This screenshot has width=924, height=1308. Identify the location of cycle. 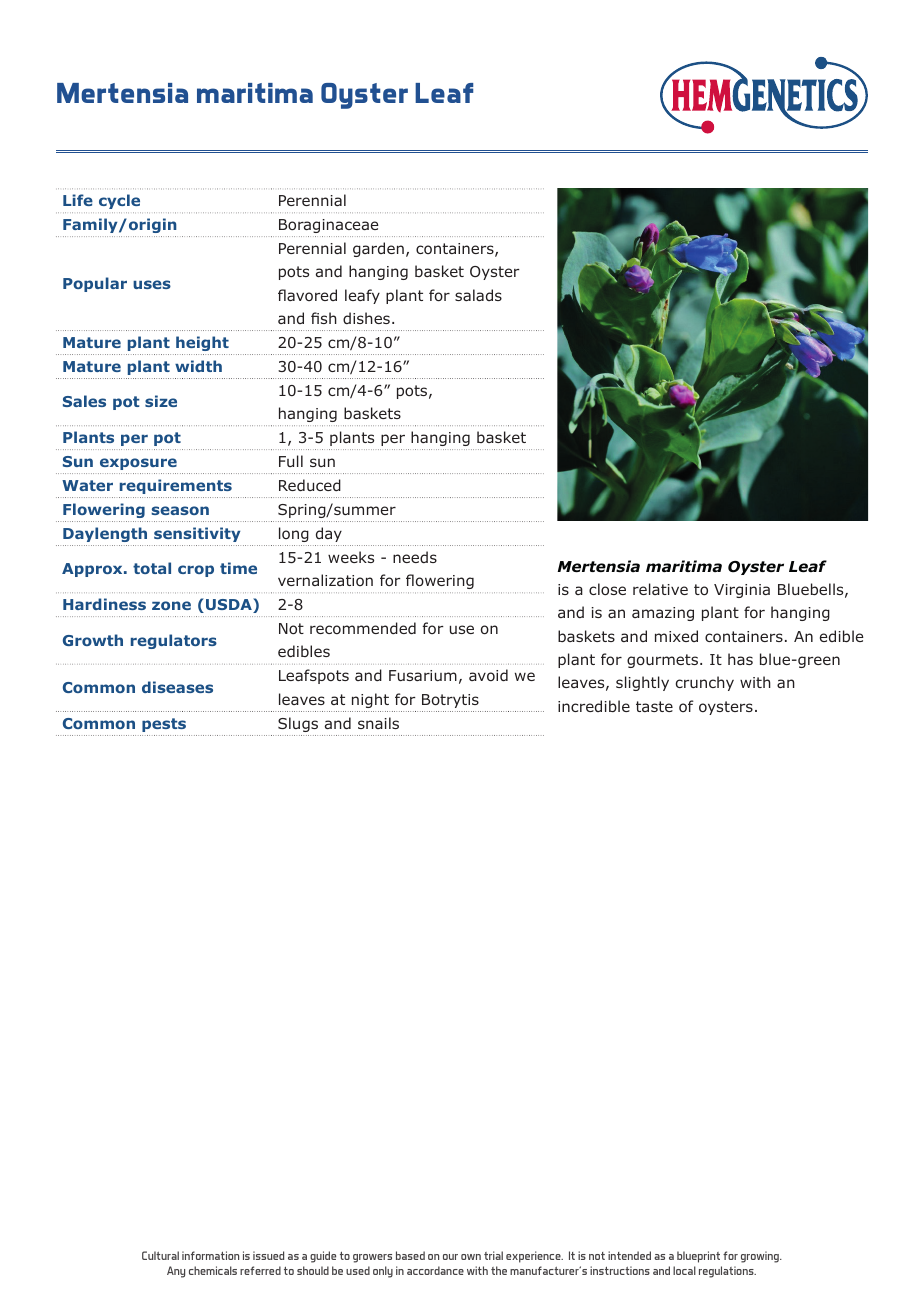
(119, 201).
